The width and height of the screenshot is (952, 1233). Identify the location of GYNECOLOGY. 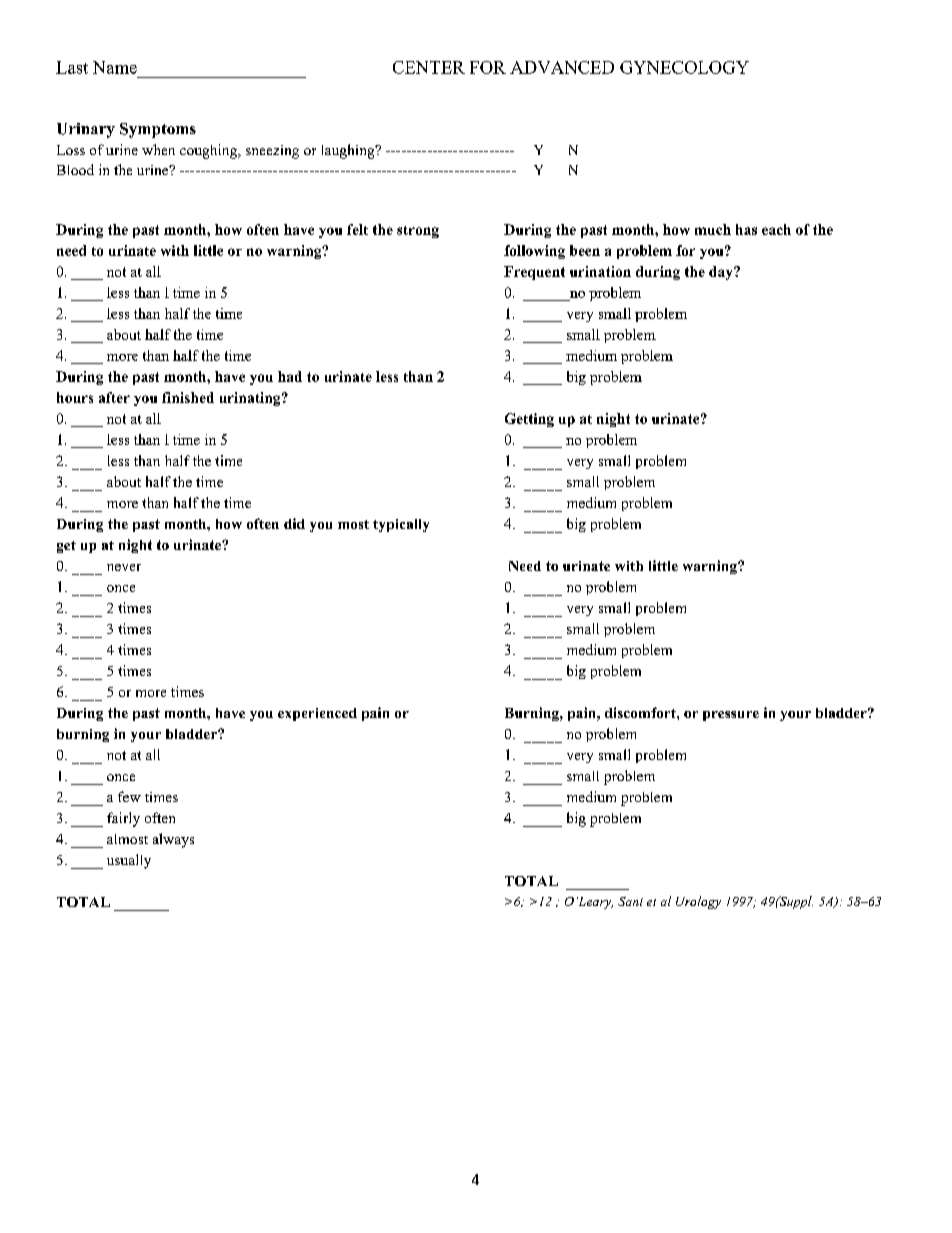
(684, 67).
